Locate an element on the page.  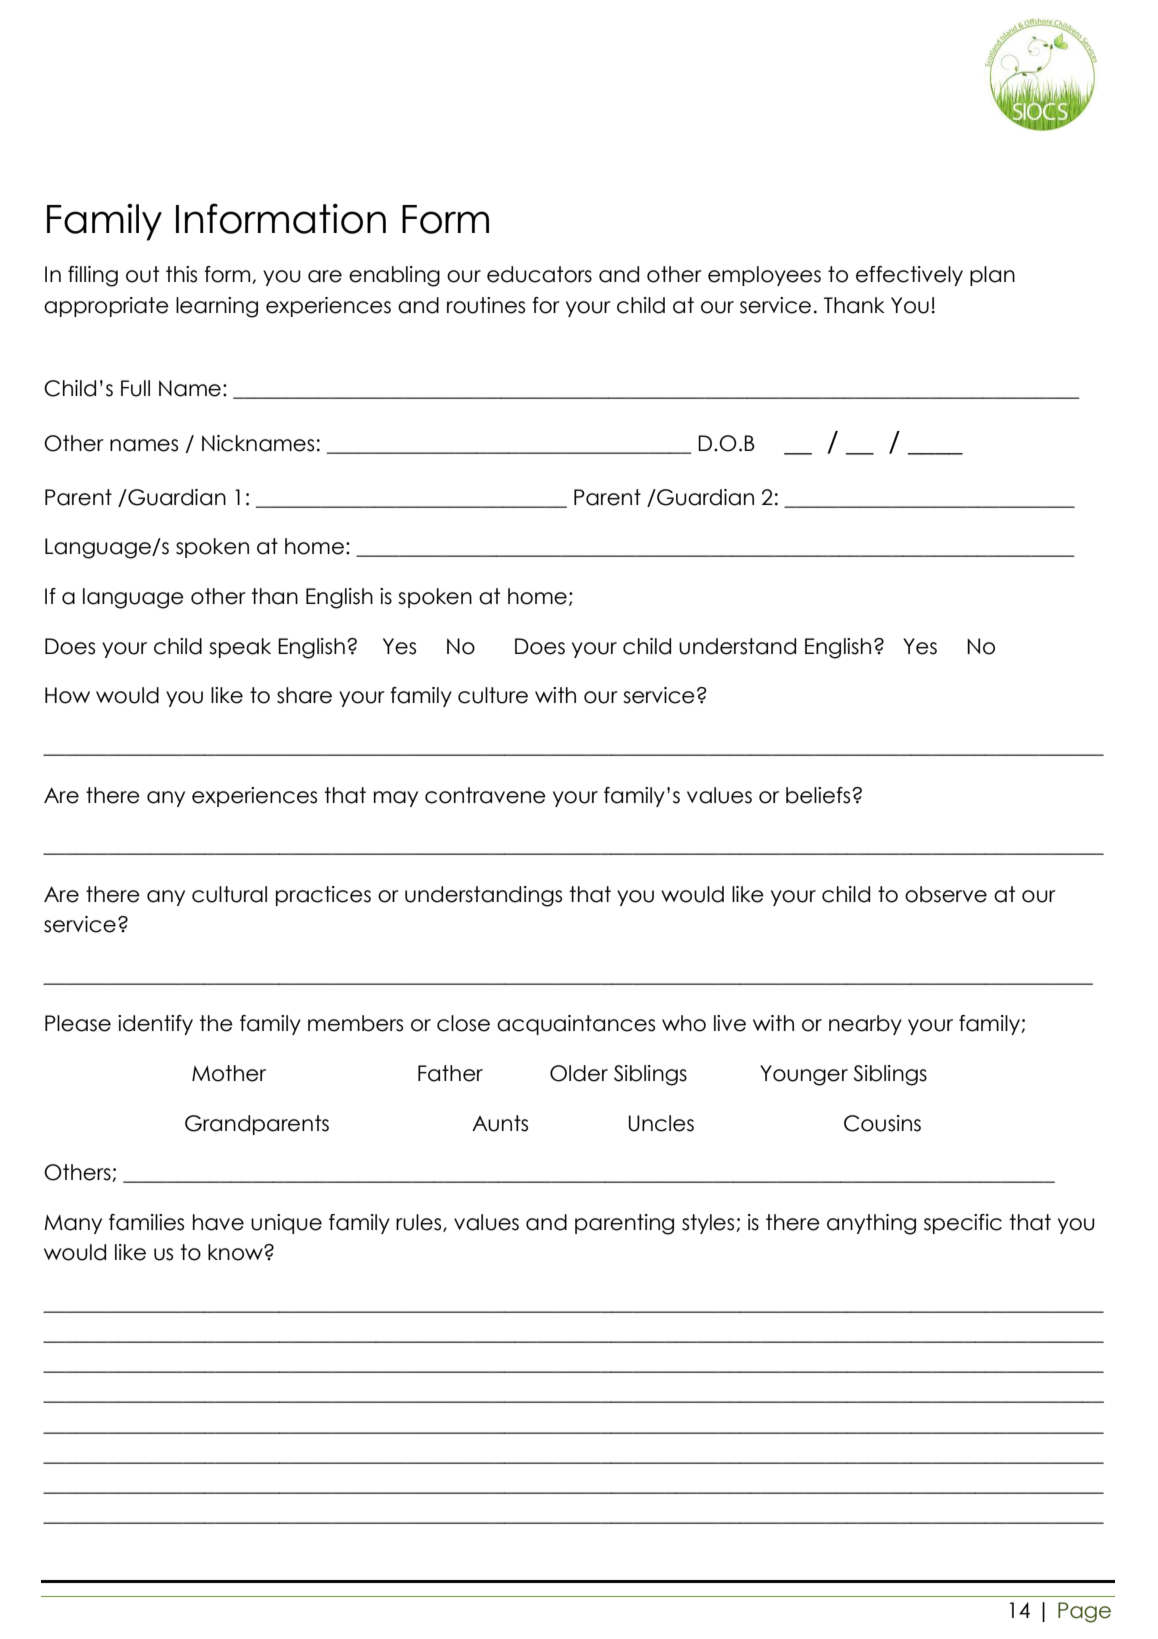
beliefs is located at coordinates (819, 795).
